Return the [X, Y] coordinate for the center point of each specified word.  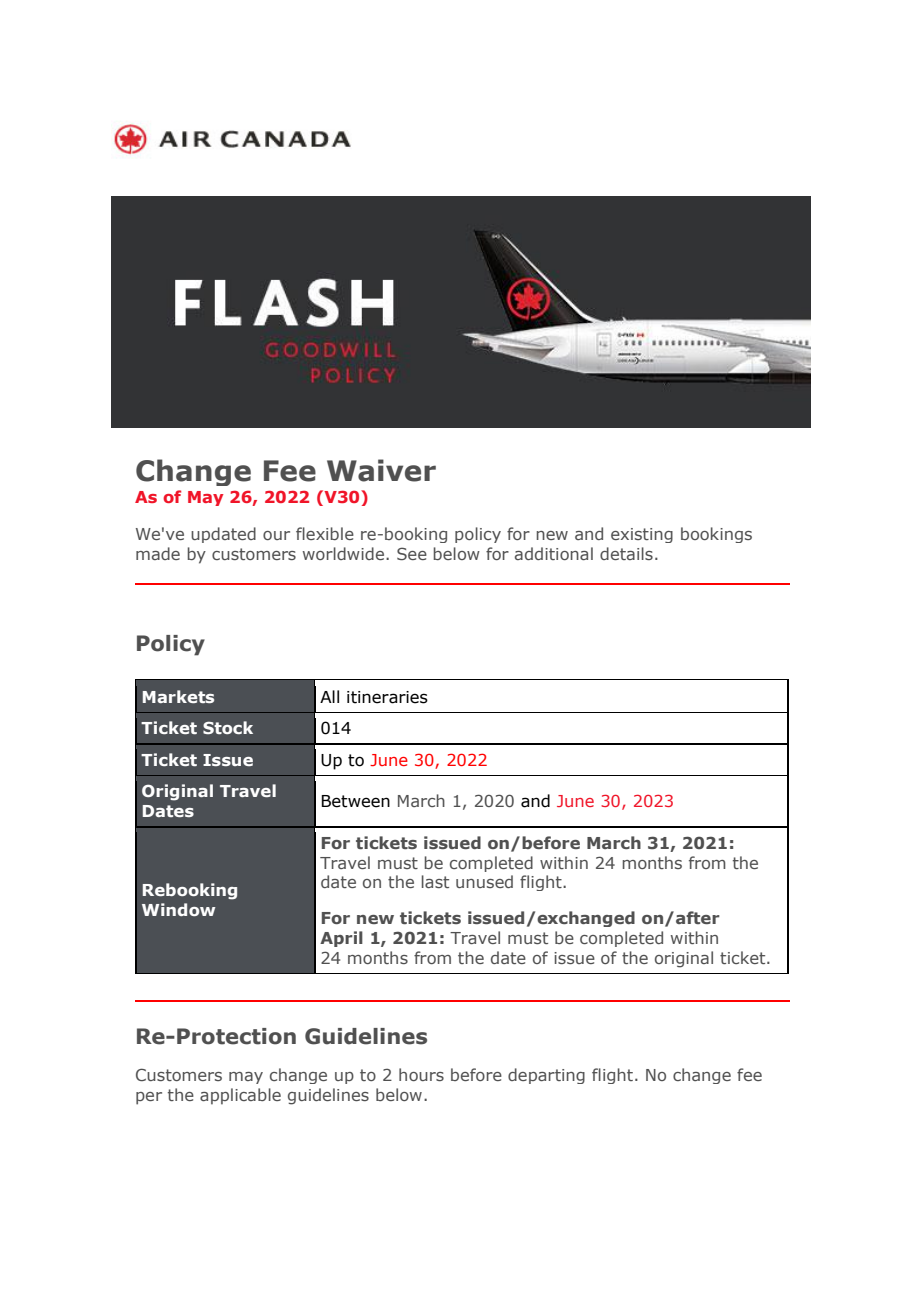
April [341, 939]
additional [554, 553]
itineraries [387, 697]
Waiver [381, 470]
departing [546, 1076]
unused [484, 881]
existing [642, 535]
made [158, 553]
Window [179, 909]
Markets [178, 696]
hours [421, 1074]
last [435, 881]
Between [355, 801]
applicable [240, 1096]
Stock [228, 727]
